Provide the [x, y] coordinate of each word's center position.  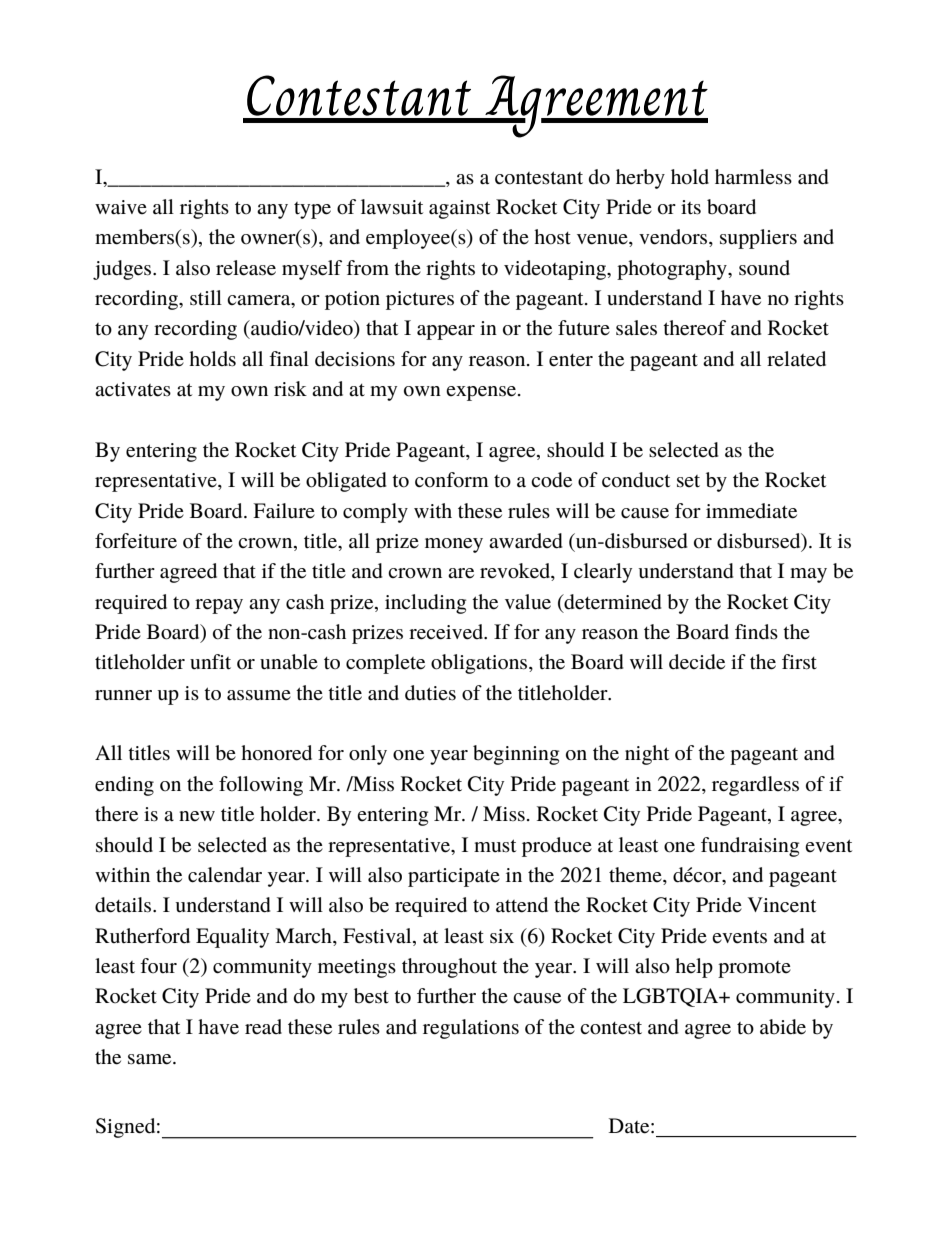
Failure [284, 511]
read [263, 1027]
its [691, 207]
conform [452, 480]
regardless [755, 786]
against [459, 209]
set [688, 481]
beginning [516, 755]
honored [276, 753]
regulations [471, 1029]
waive [121, 207]
